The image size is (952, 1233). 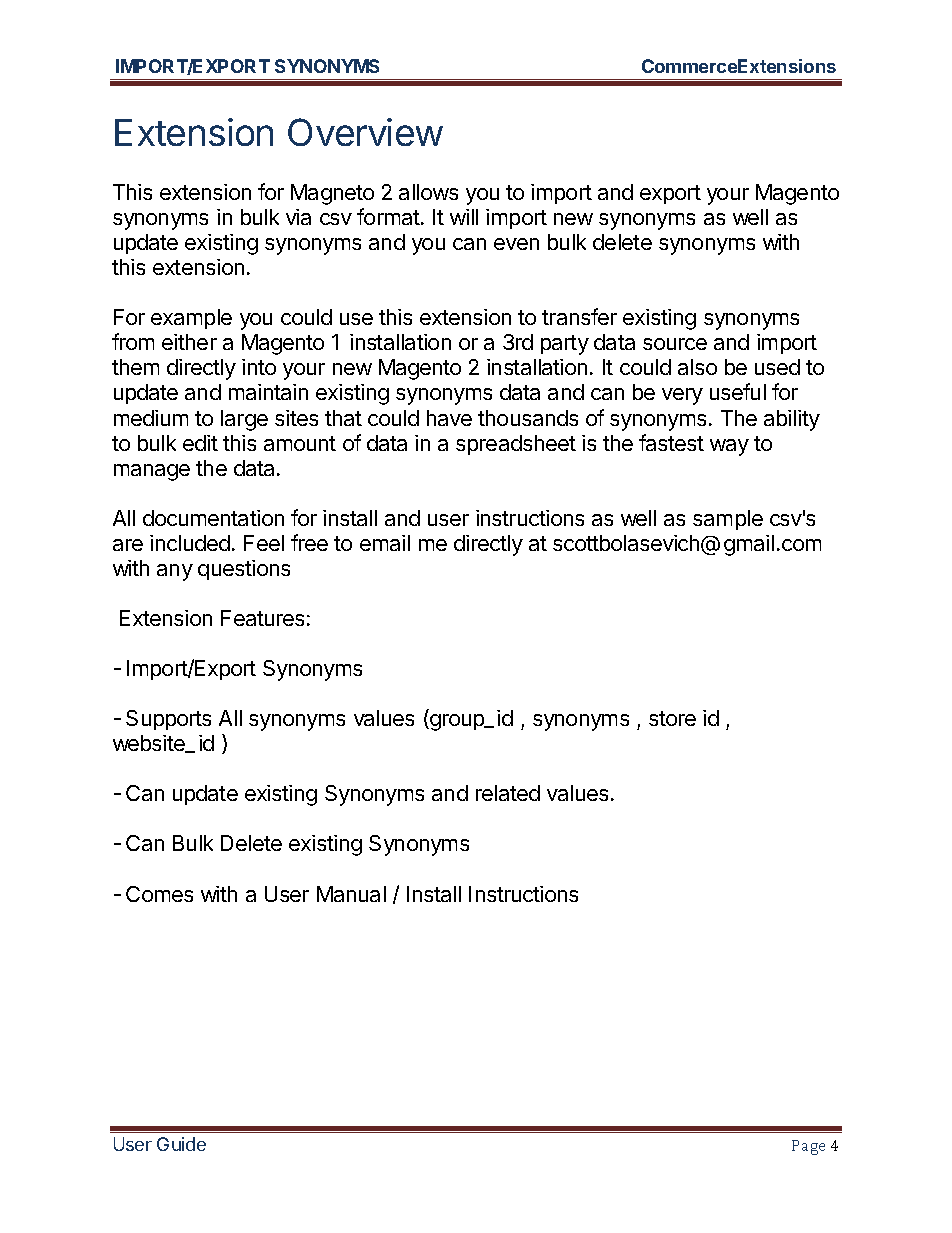 What do you see at coordinates (298, 217) in the image?
I see `via` at bounding box center [298, 217].
